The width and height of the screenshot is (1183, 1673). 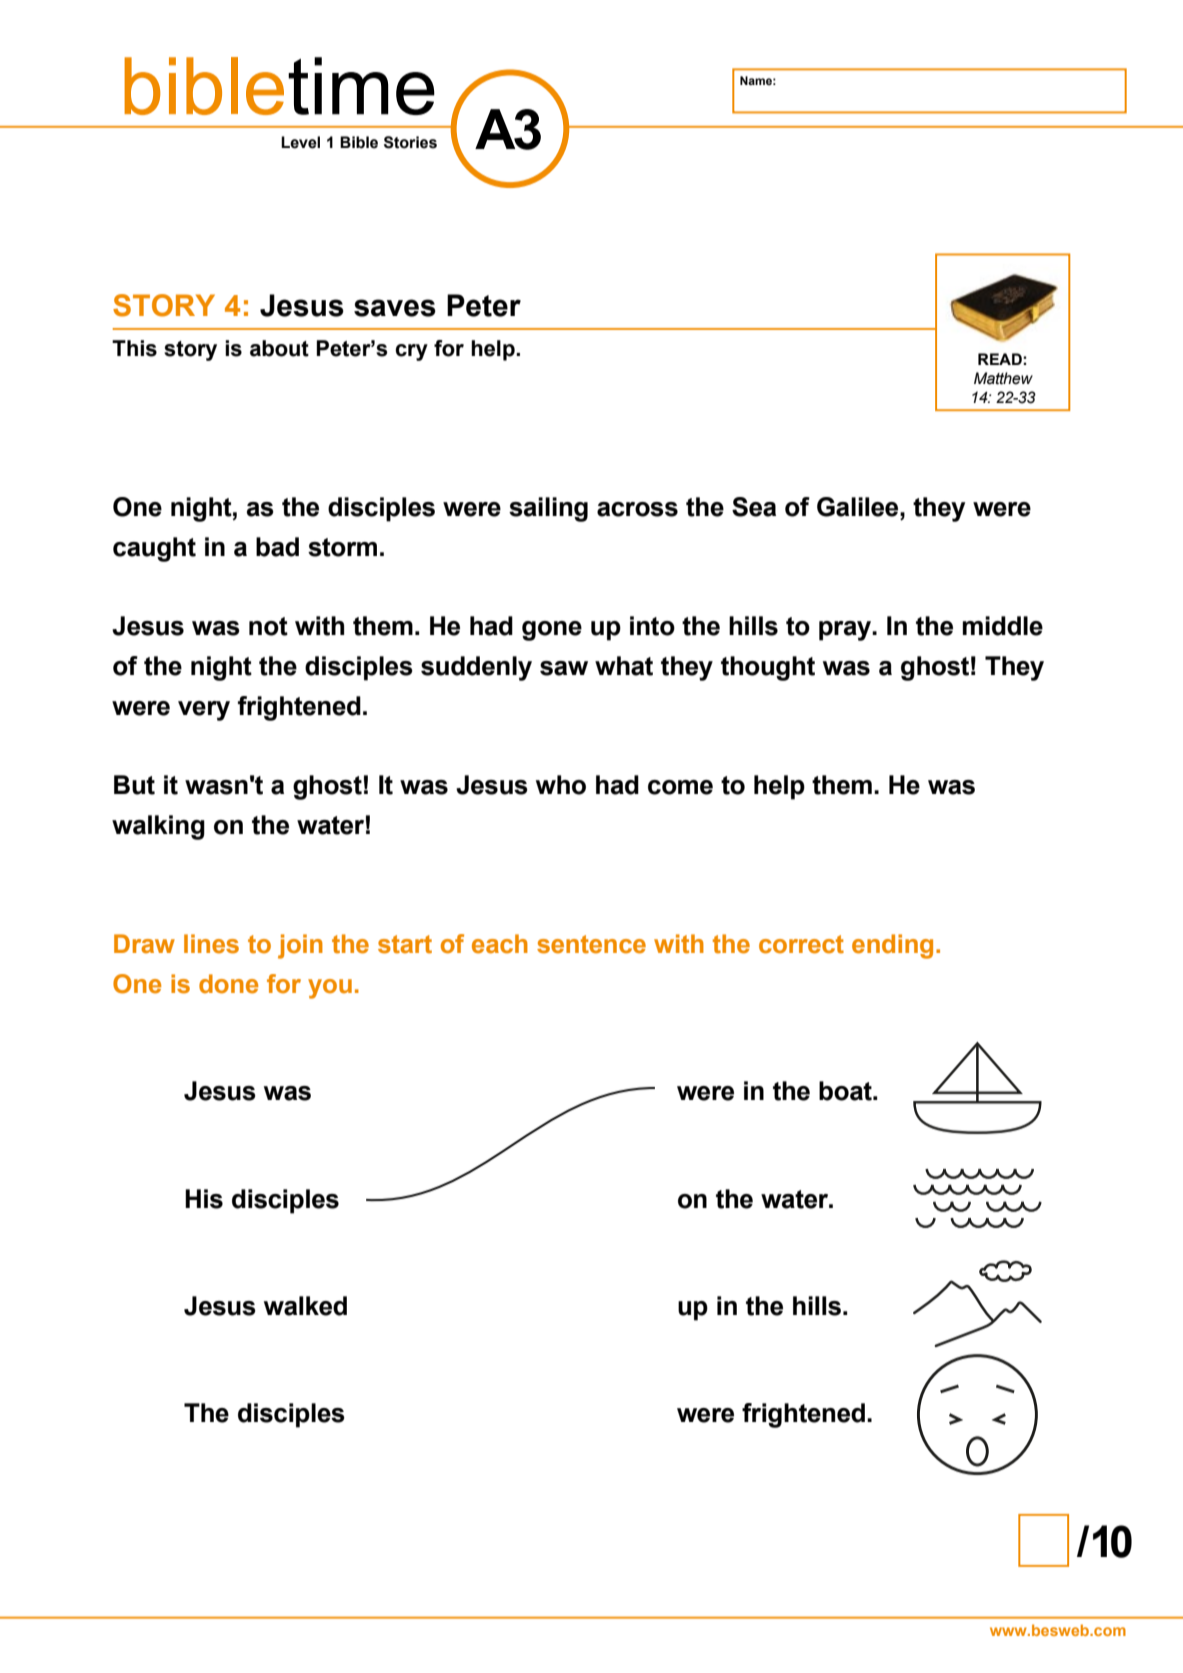 What do you see at coordinates (1003, 378) in the screenshot?
I see `Matthew` at bounding box center [1003, 378].
